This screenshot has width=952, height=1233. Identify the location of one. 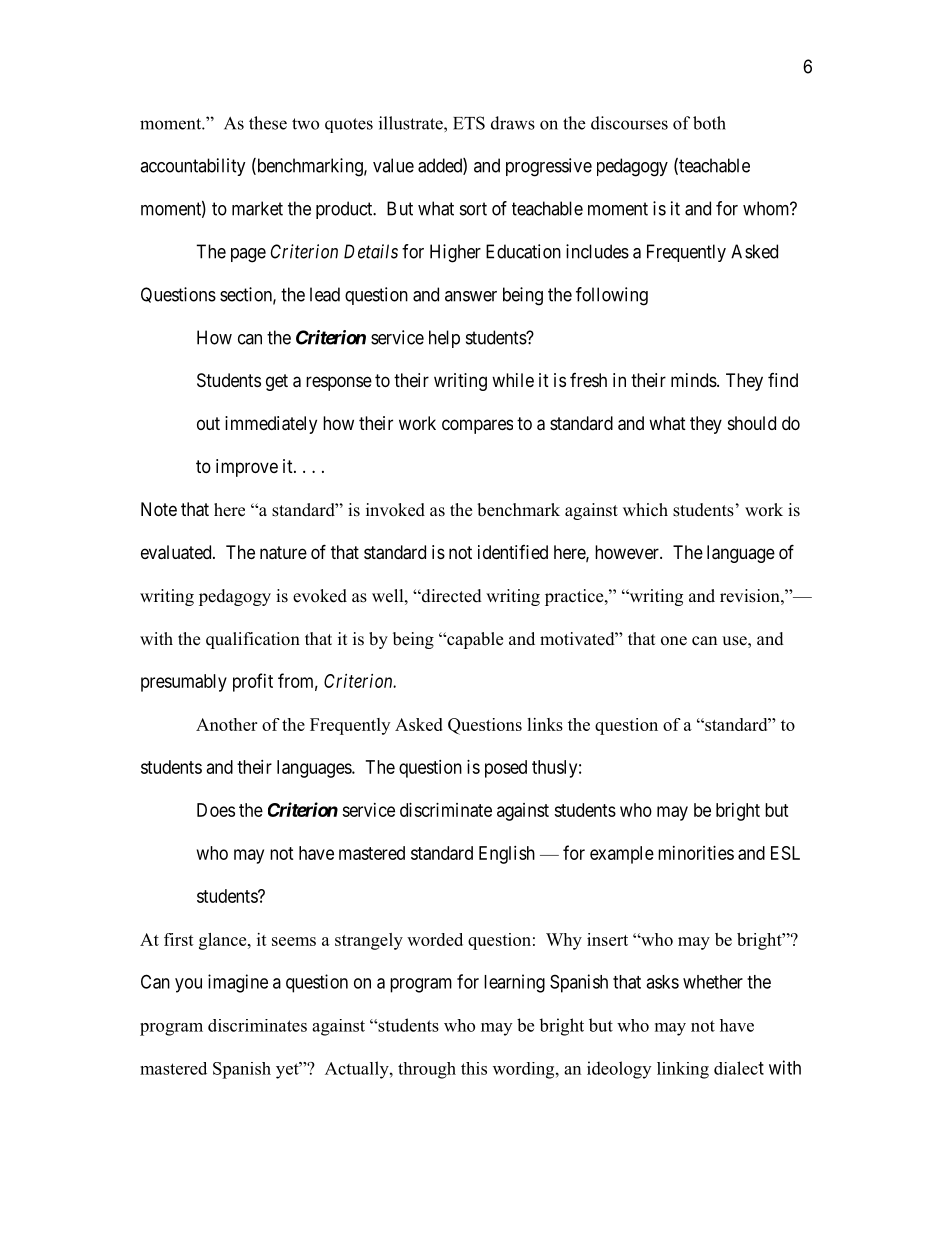
(674, 641).
